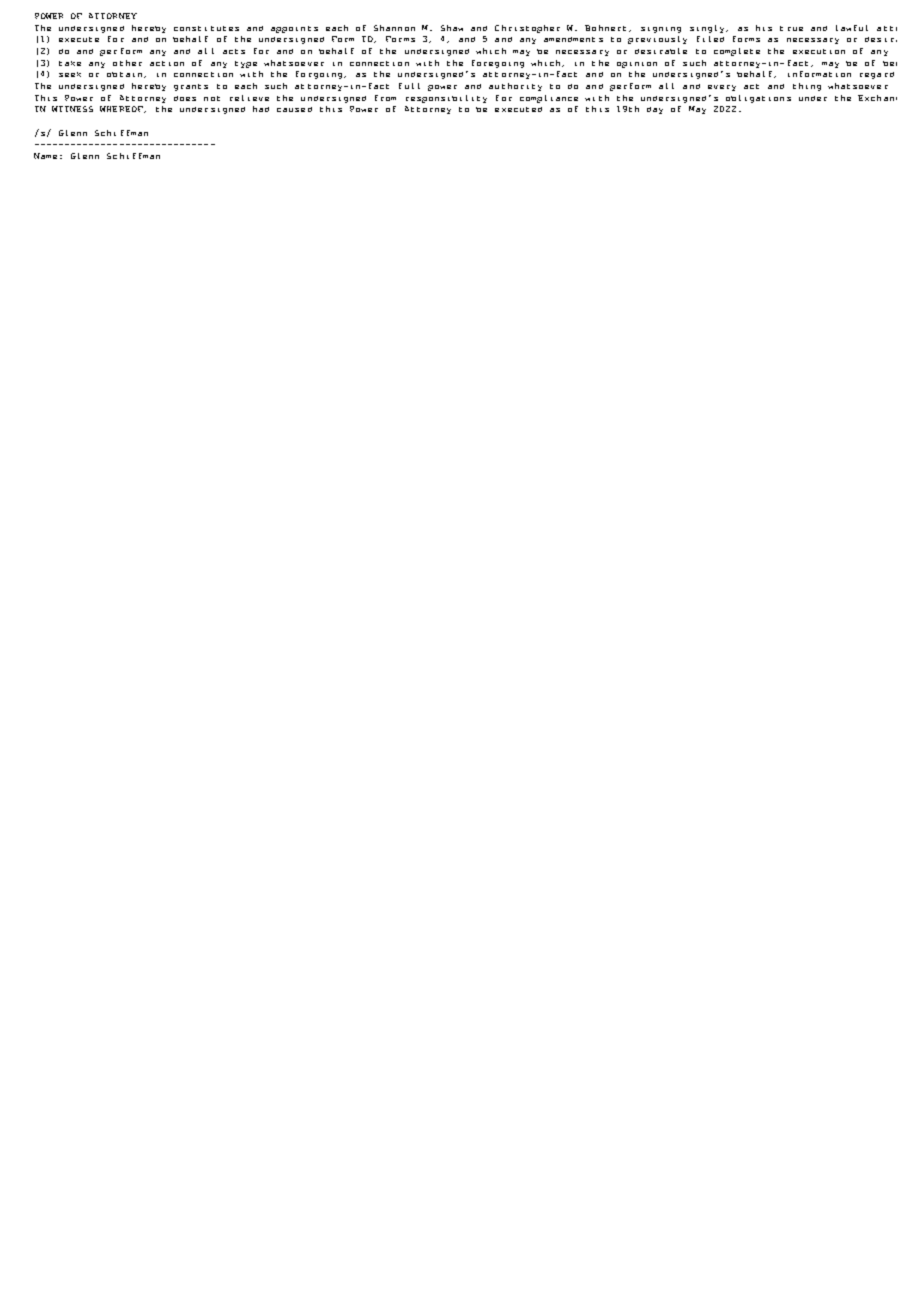 The height and width of the image is (1308, 924). Describe the element at coordinates (515, 87) in the image. I see `authority` at that location.
